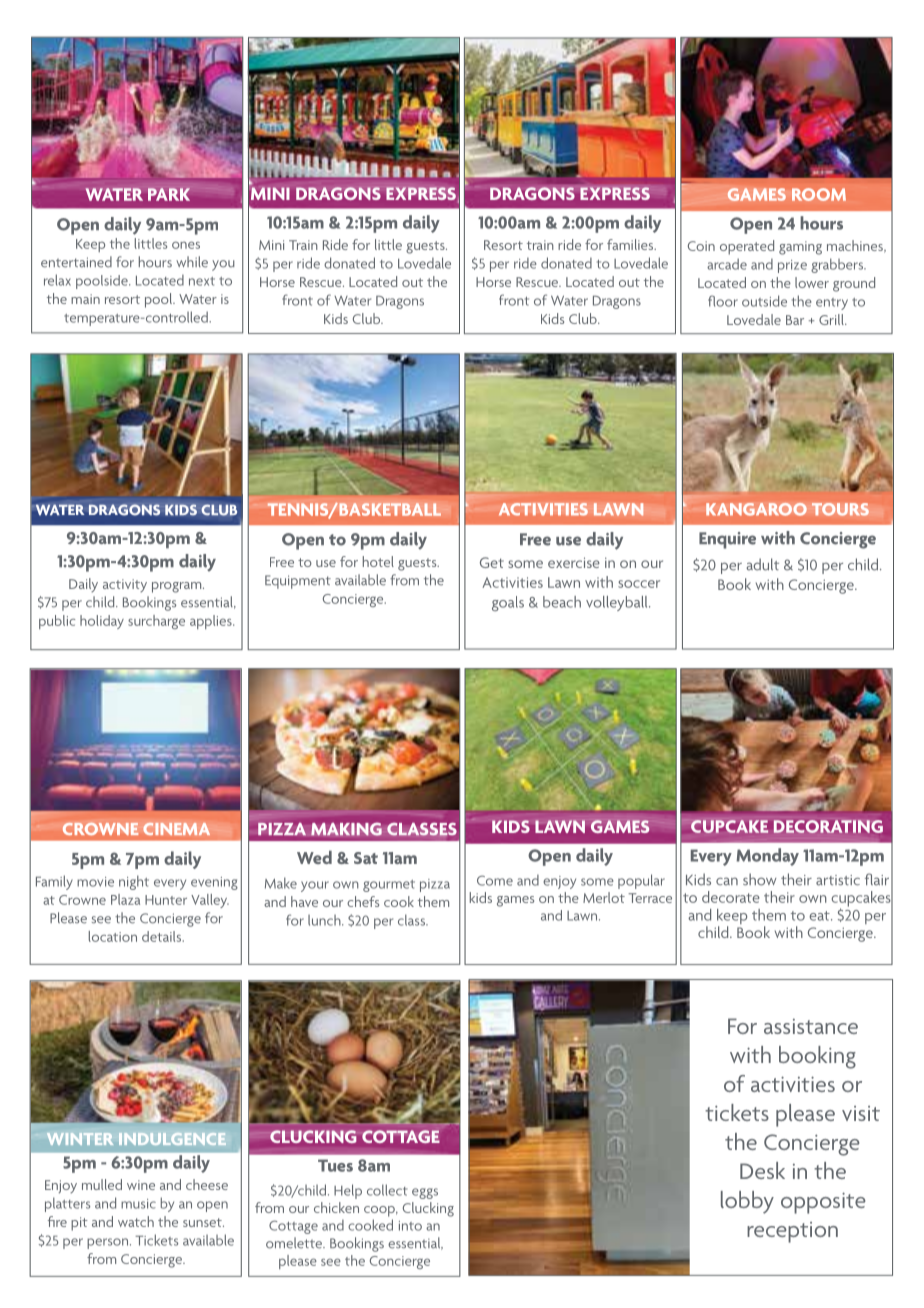 The image size is (924, 1308). What do you see at coordinates (156, 622) in the image?
I see `surcharge` at bounding box center [156, 622].
